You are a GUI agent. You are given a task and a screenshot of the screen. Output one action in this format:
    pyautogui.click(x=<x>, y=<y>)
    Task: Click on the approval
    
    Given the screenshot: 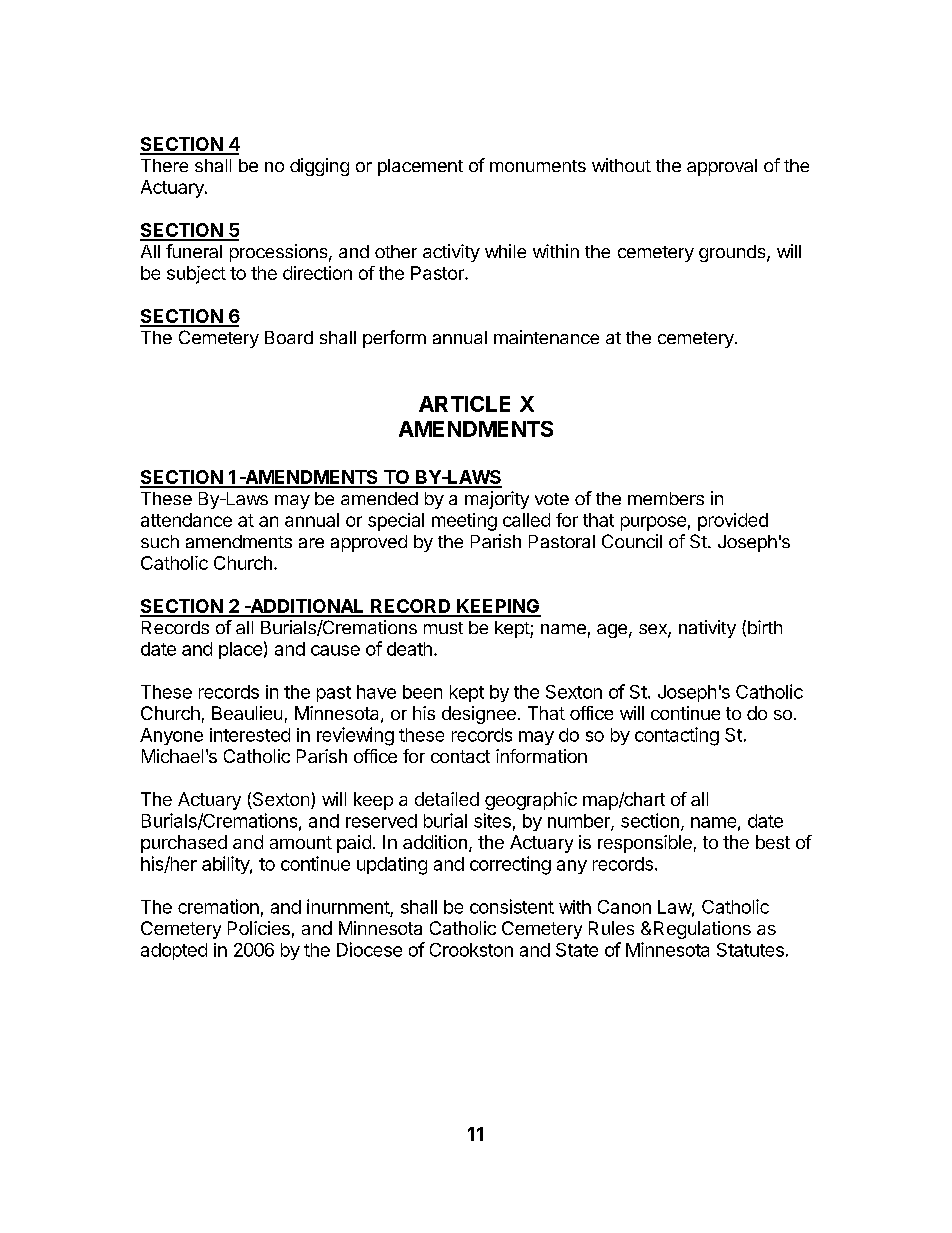 What is the action you would take?
    pyautogui.click(x=722, y=167)
